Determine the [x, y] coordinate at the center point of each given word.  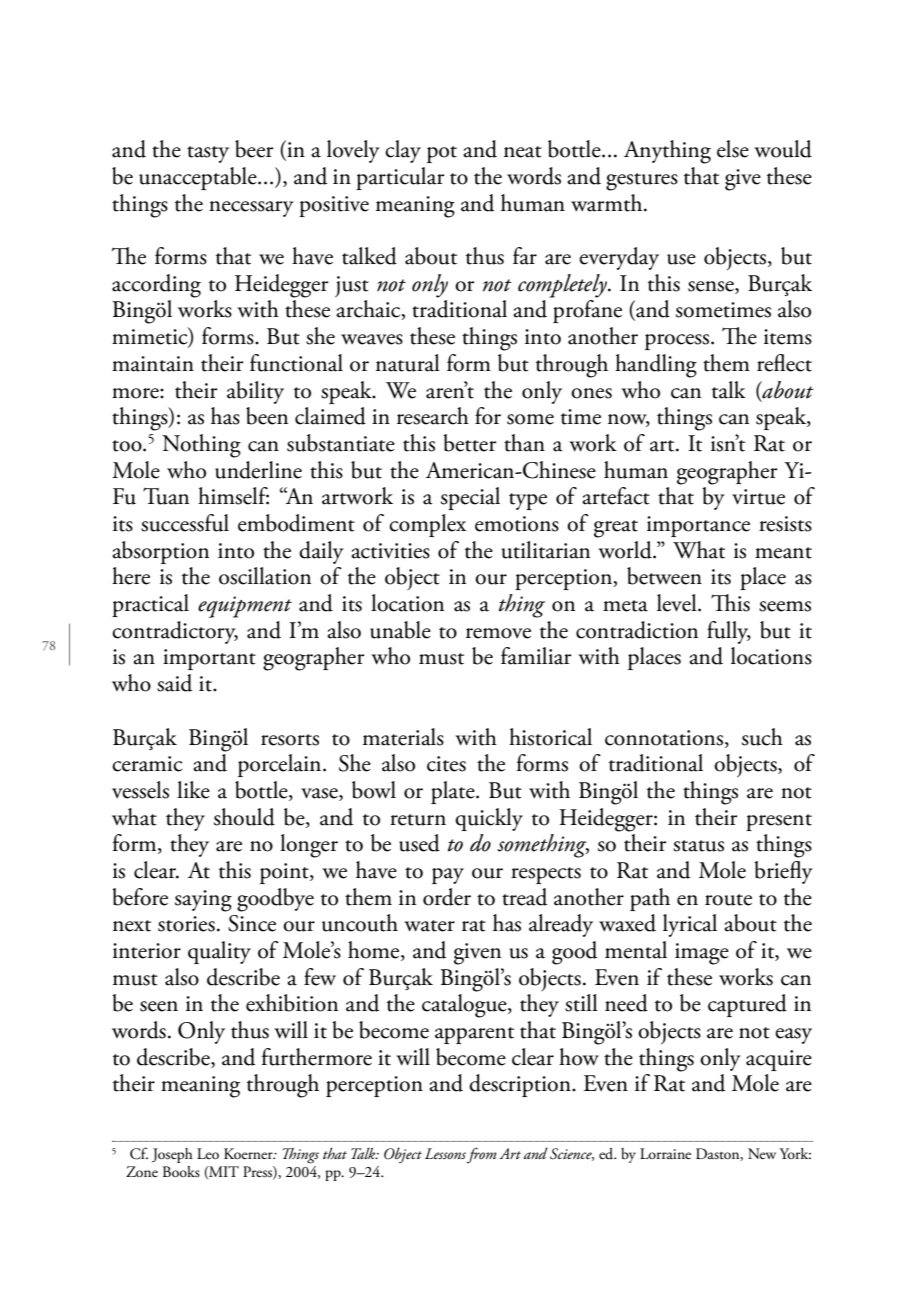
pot [442, 154]
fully [729, 632]
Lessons [445, 1153]
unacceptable [199, 178]
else [733, 149]
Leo [208, 1153]
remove [498, 633]
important [209, 659]
